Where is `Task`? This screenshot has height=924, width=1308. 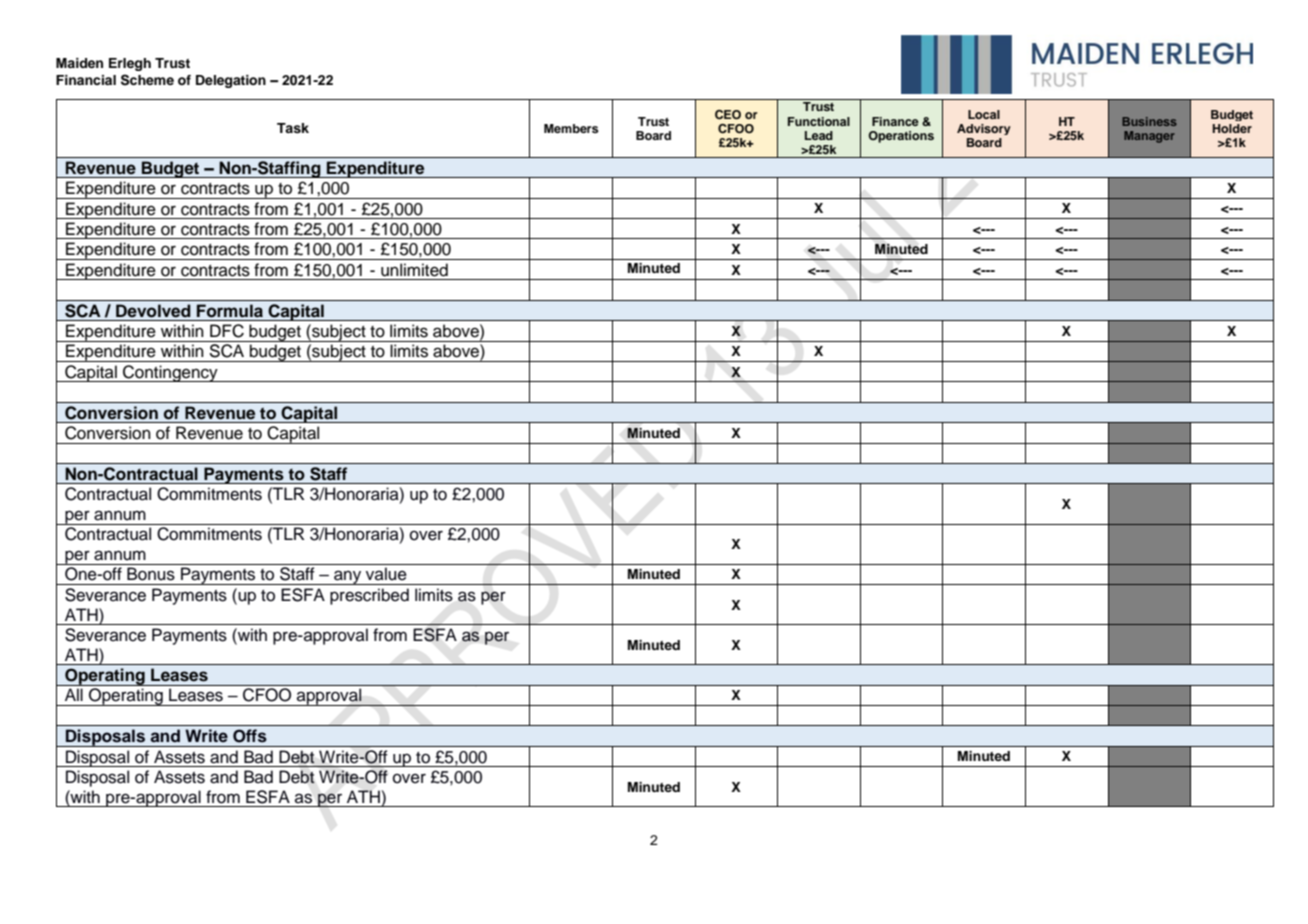
Task is located at coordinates (293, 128).
